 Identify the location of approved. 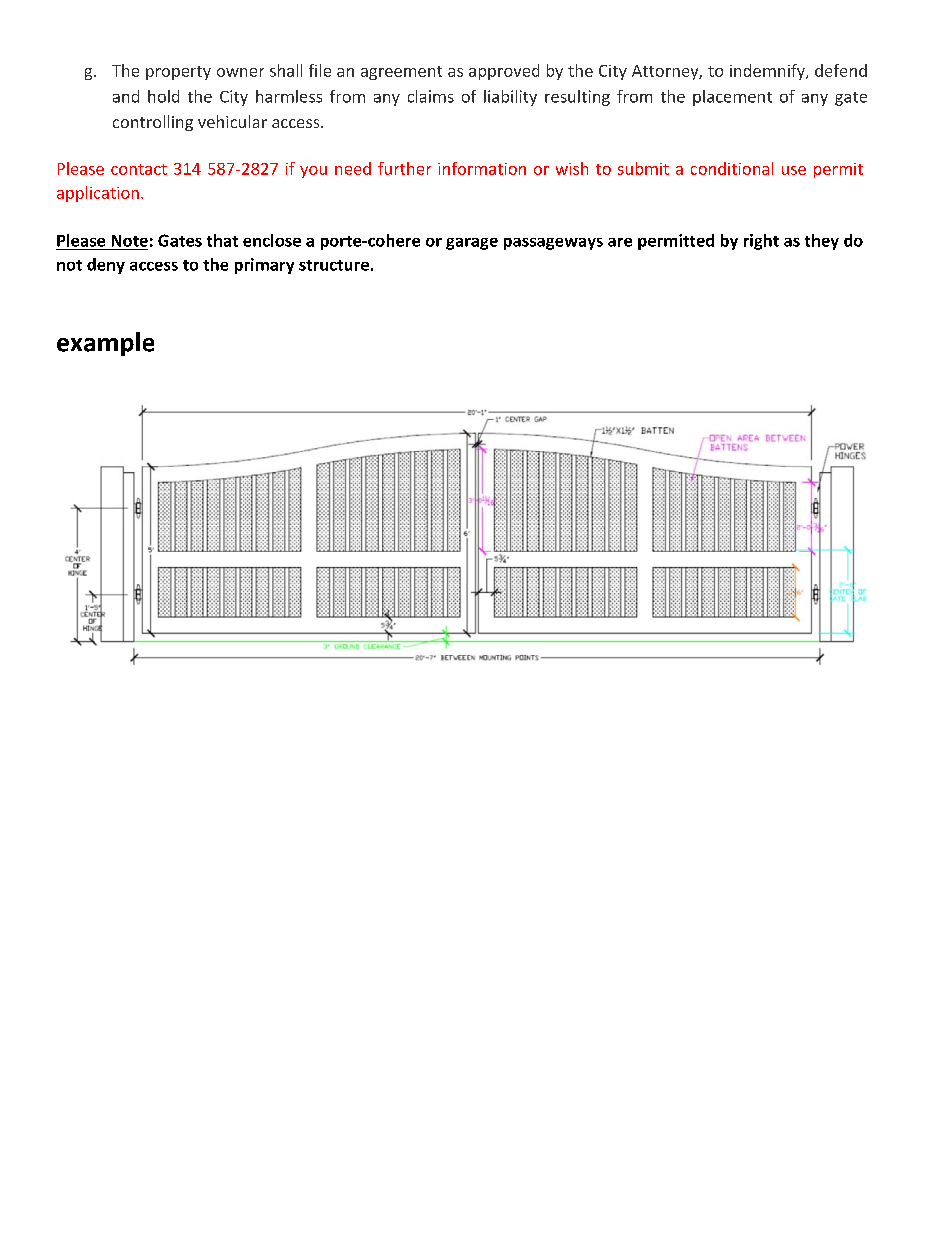
(504, 72).
